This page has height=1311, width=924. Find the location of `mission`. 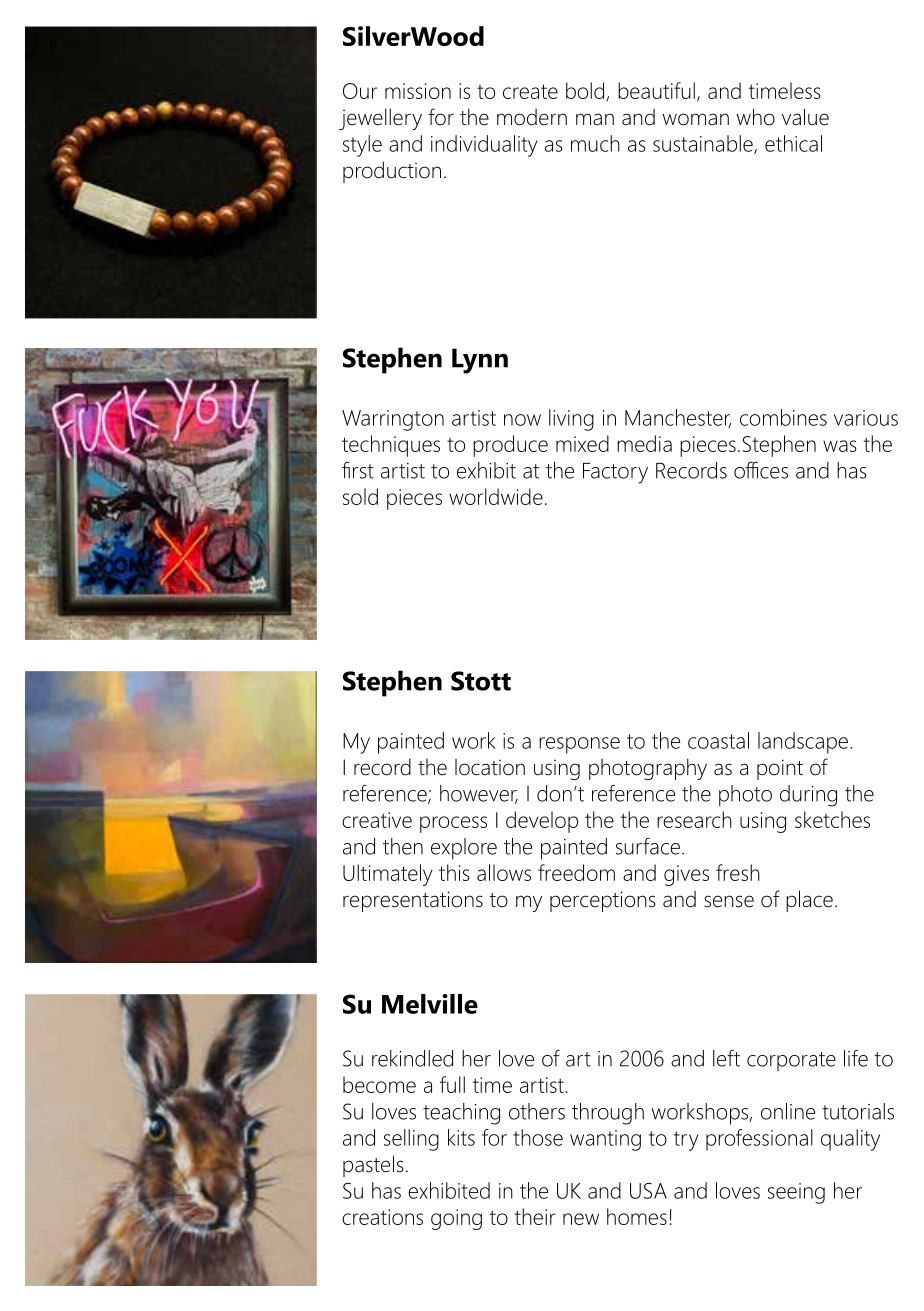

mission is located at coordinates (418, 91).
